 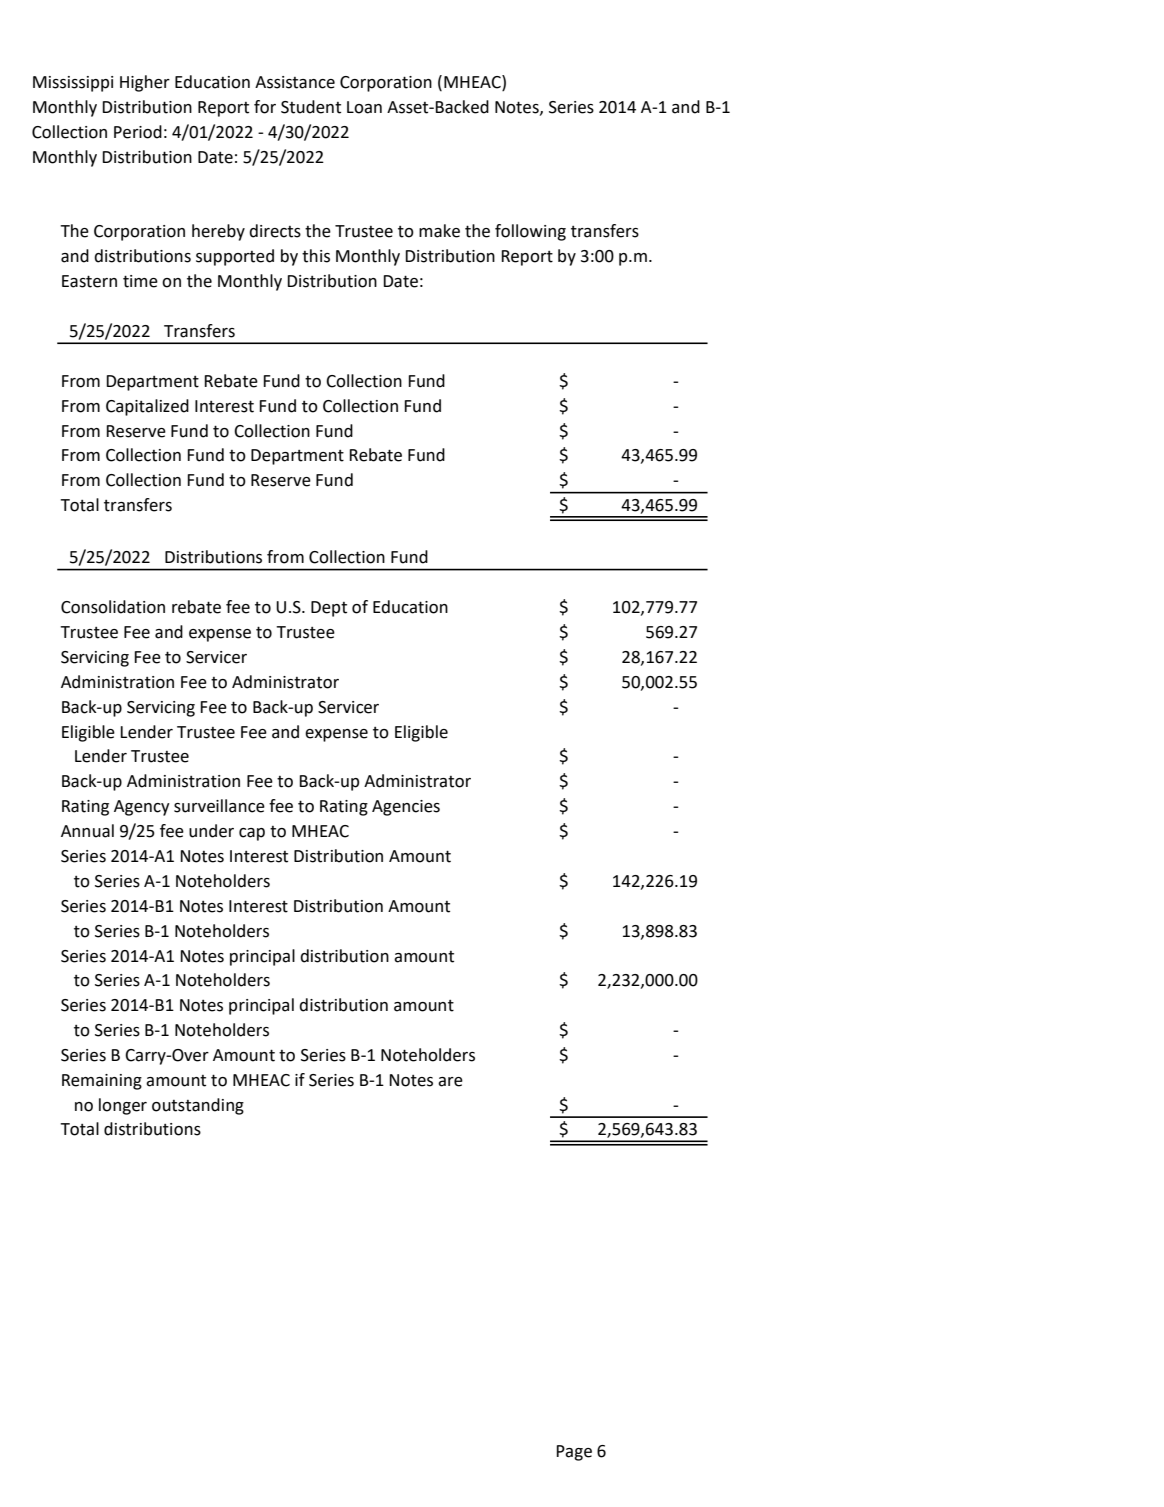 I want to click on Period, so click(x=138, y=132).
